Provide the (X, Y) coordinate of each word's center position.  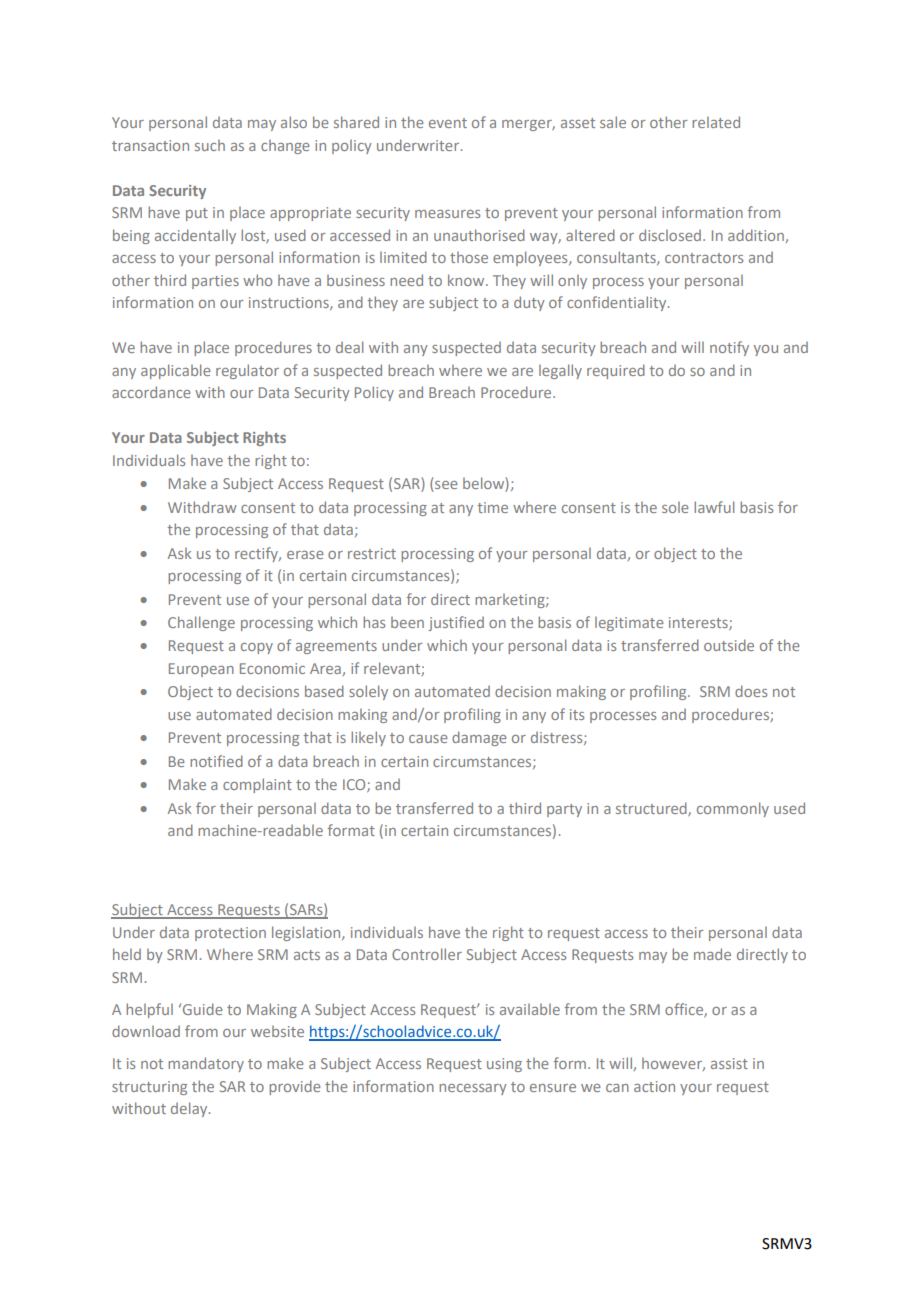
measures (447, 214)
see (445, 486)
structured (652, 809)
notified (216, 761)
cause (428, 739)
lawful (714, 507)
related (716, 122)
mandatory (206, 1064)
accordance (151, 392)
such (210, 145)
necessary (473, 1089)
